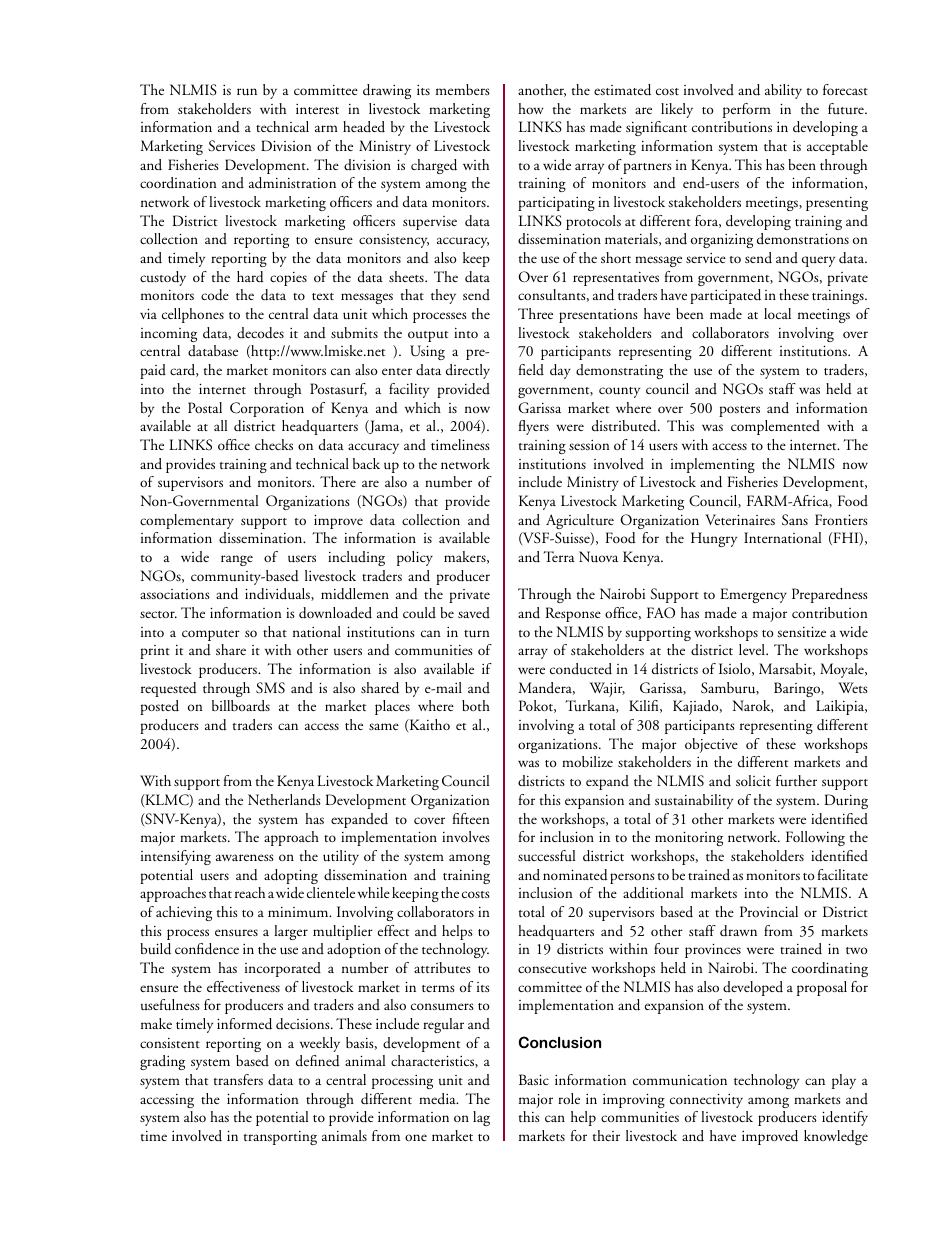 The height and width of the screenshot is (1233, 952). What do you see at coordinates (481, 1118) in the screenshot?
I see `lag` at bounding box center [481, 1118].
